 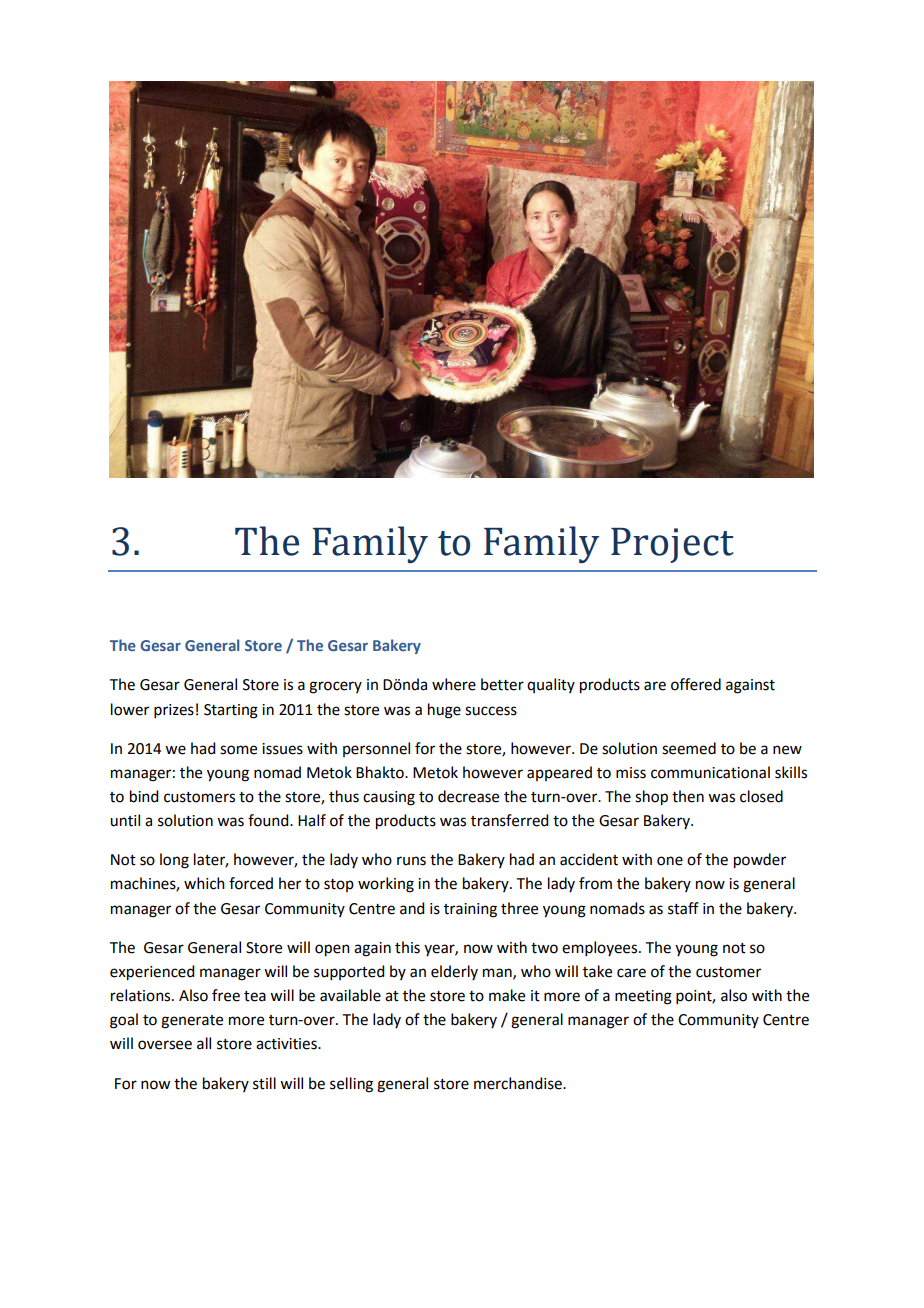 I want to click on seemed, so click(x=689, y=748).
